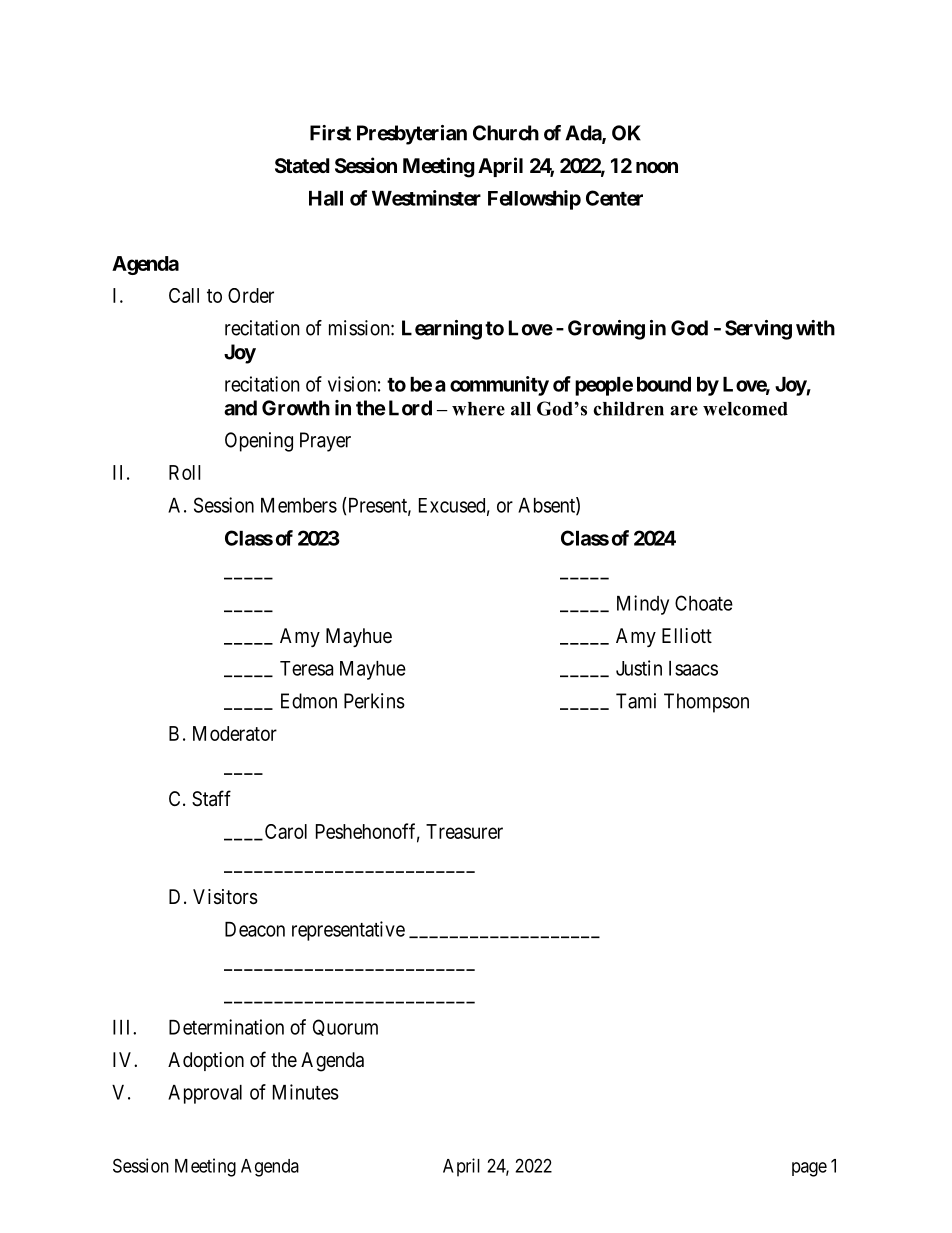 Image resolution: width=952 pixels, height=1233 pixels. I want to click on noon, so click(657, 167).
